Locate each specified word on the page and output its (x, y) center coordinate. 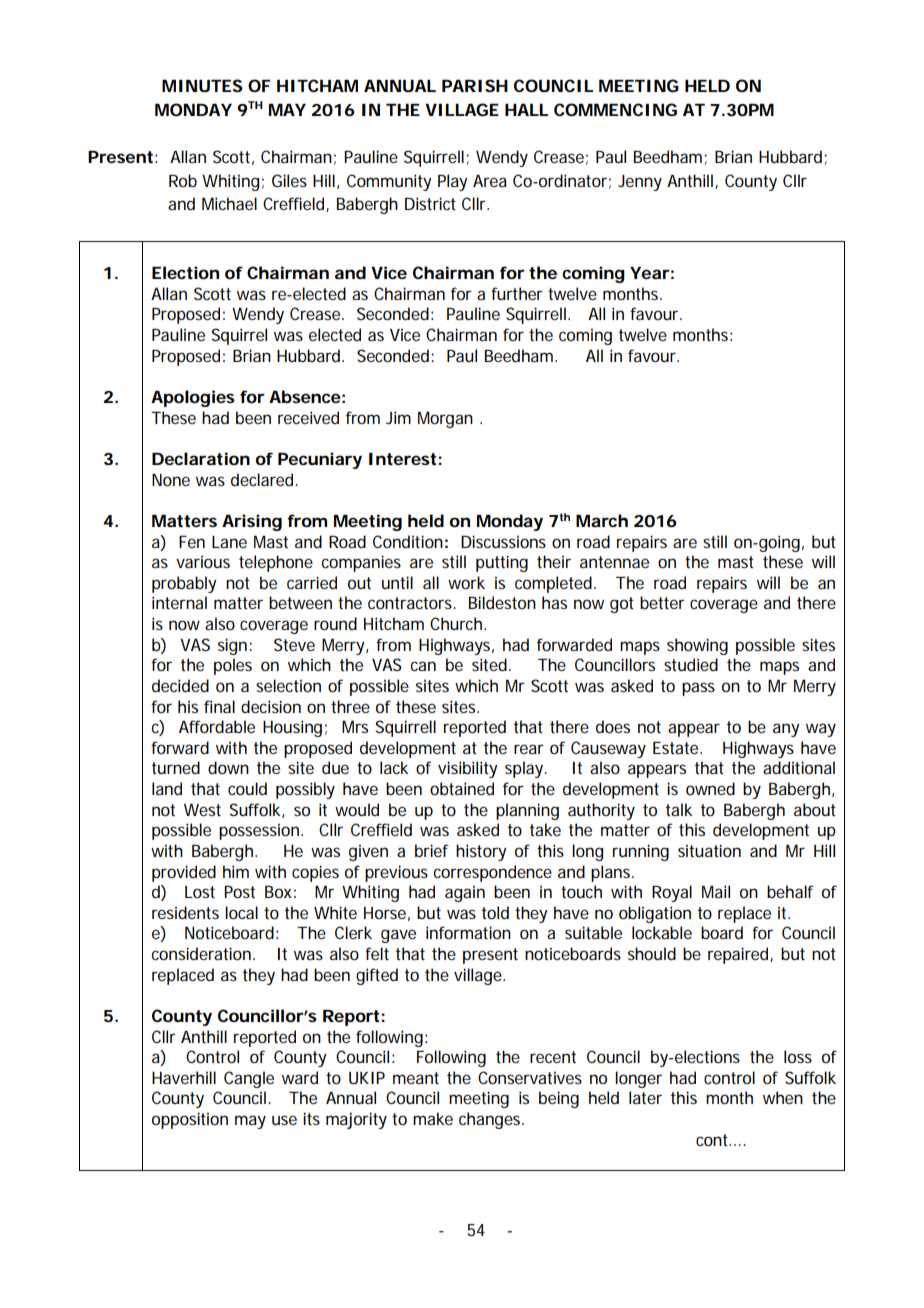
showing (697, 646)
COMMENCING (615, 109)
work (466, 582)
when (783, 1097)
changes (491, 1120)
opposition (190, 1120)
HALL (526, 110)
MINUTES (202, 85)
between (300, 602)
